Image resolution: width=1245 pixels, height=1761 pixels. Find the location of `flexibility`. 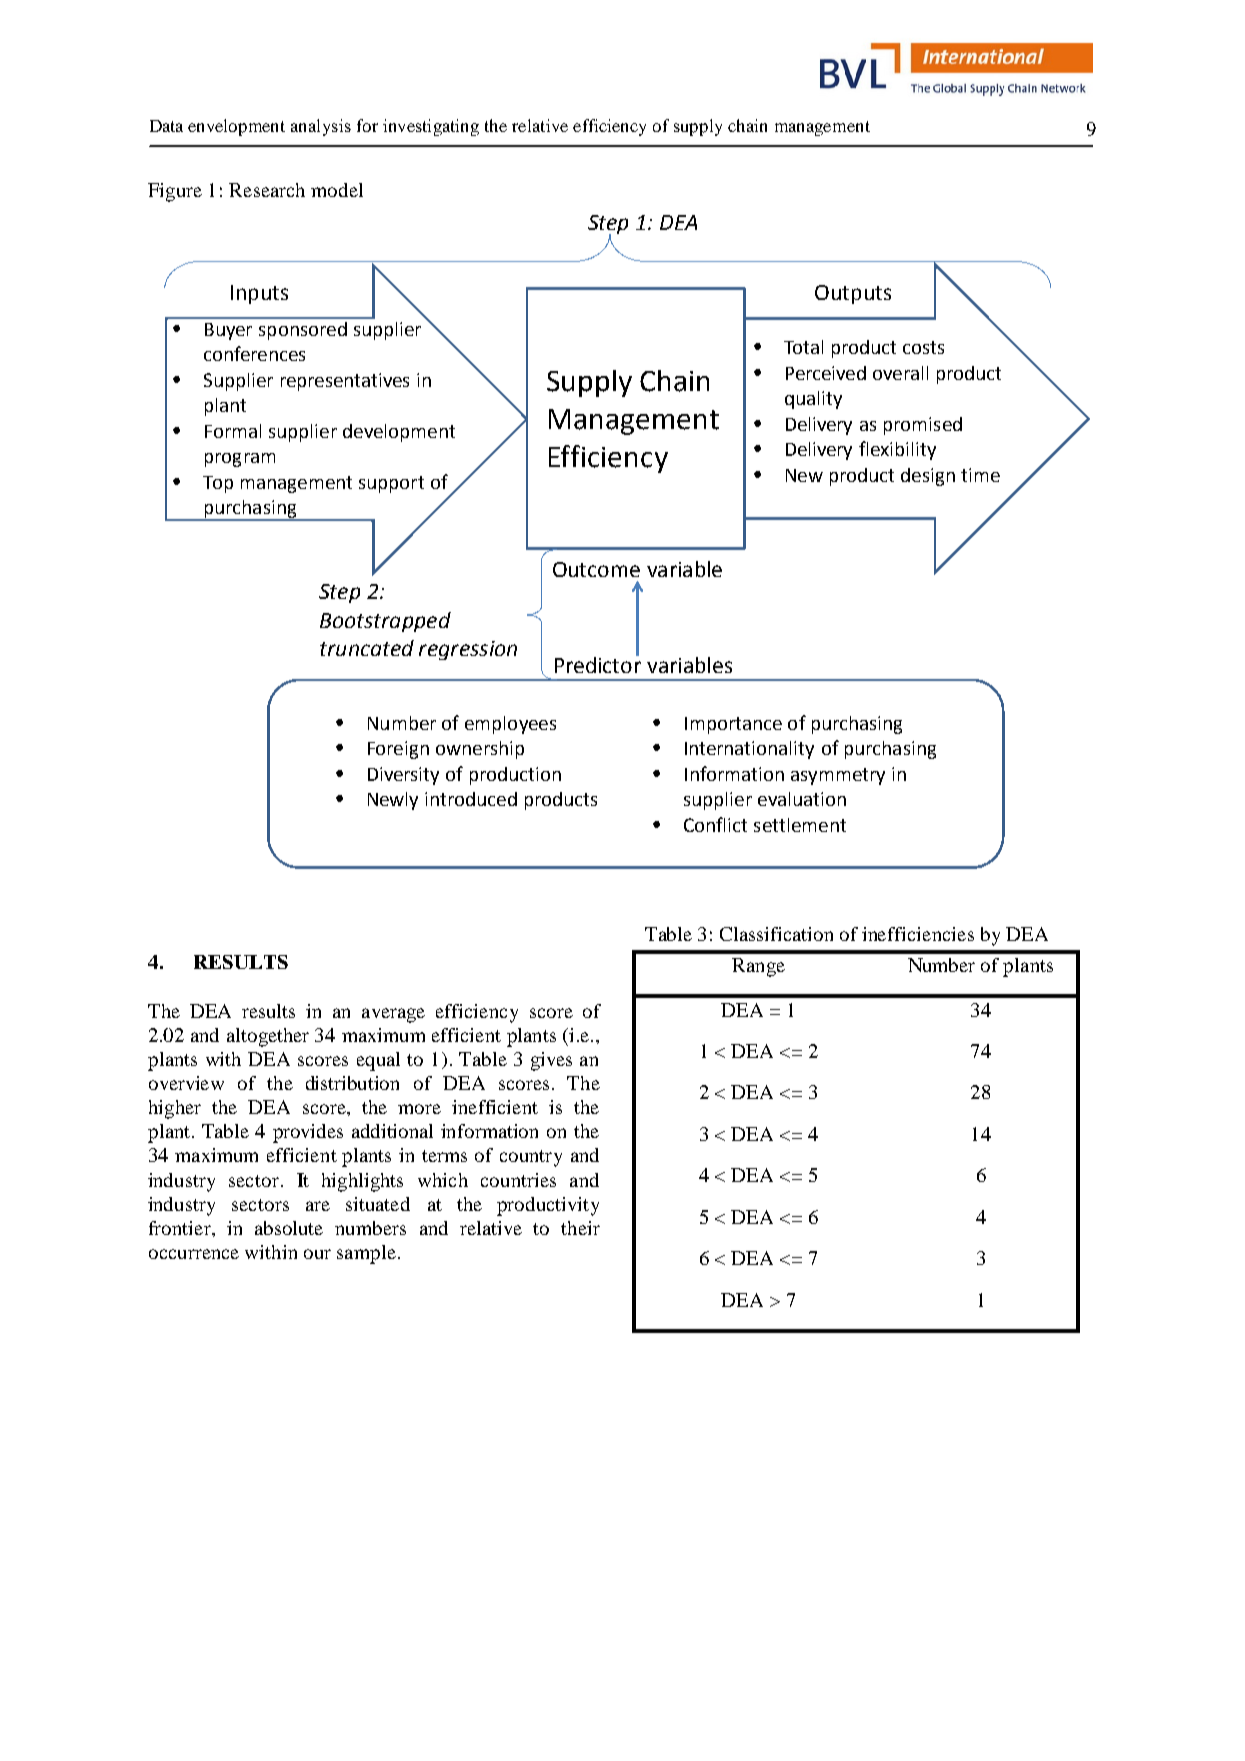

flexibility is located at coordinates (897, 450).
